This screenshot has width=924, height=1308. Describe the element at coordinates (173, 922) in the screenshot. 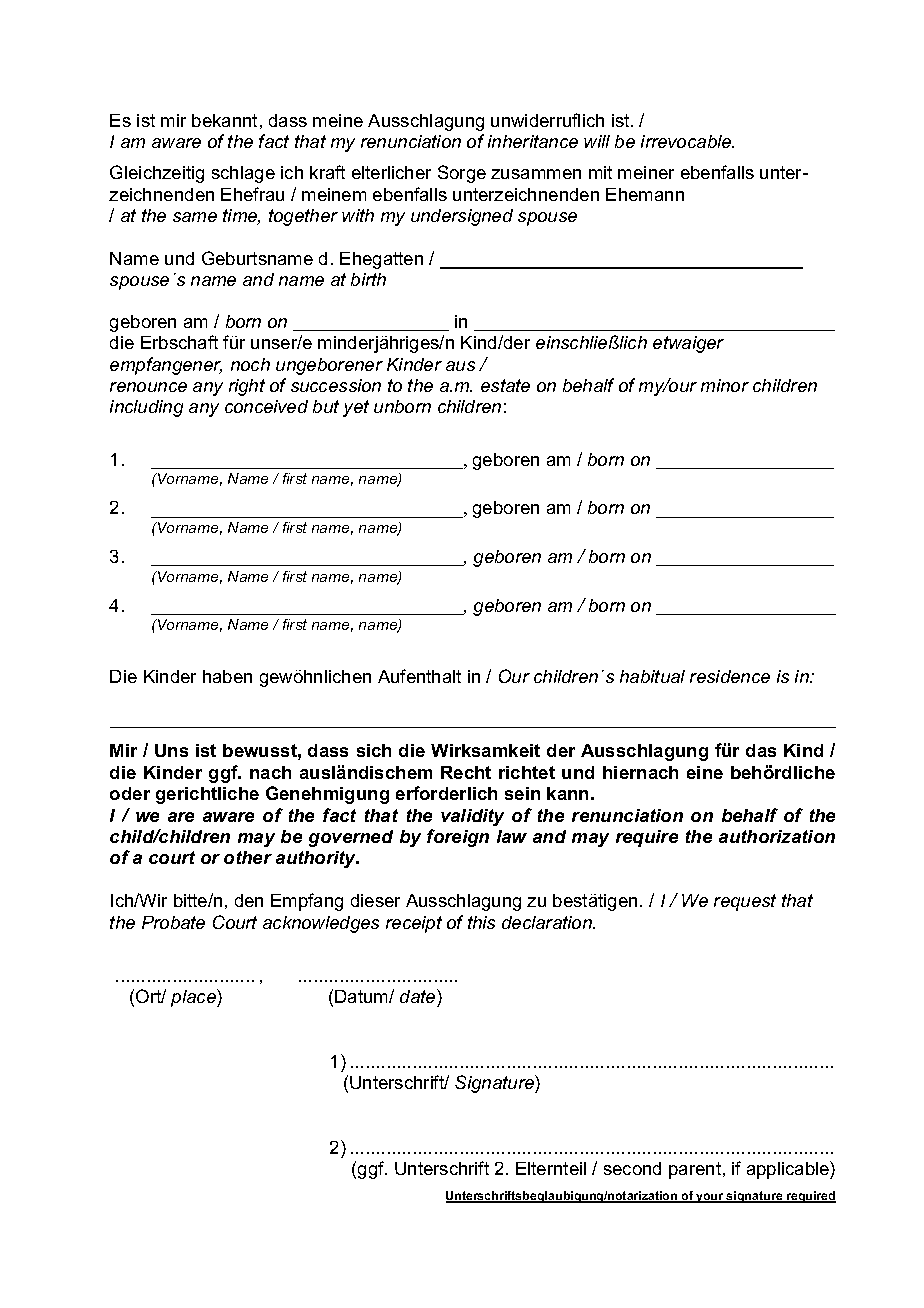

I see `Probate` at that location.
